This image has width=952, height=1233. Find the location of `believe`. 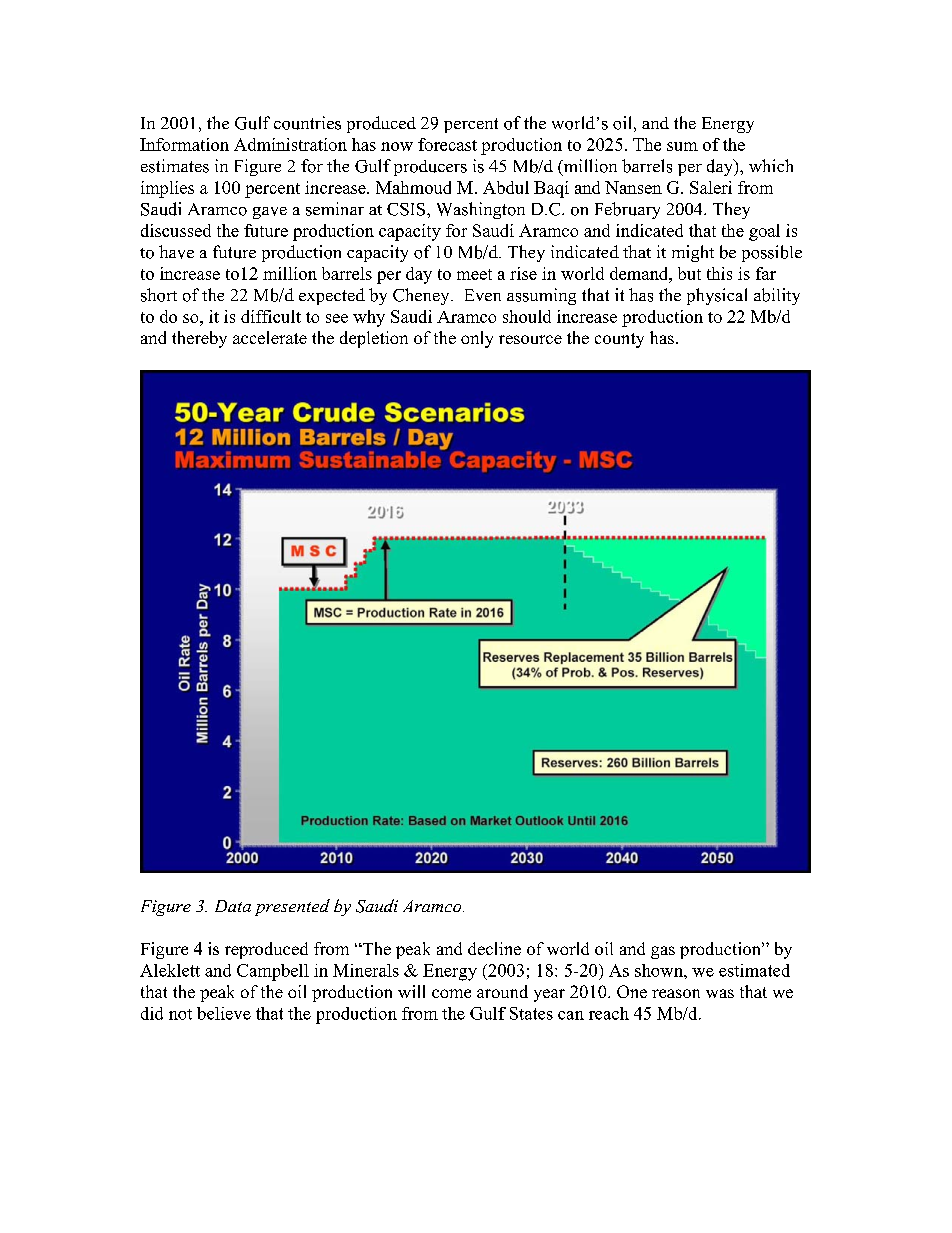

believe is located at coordinates (224, 1013).
